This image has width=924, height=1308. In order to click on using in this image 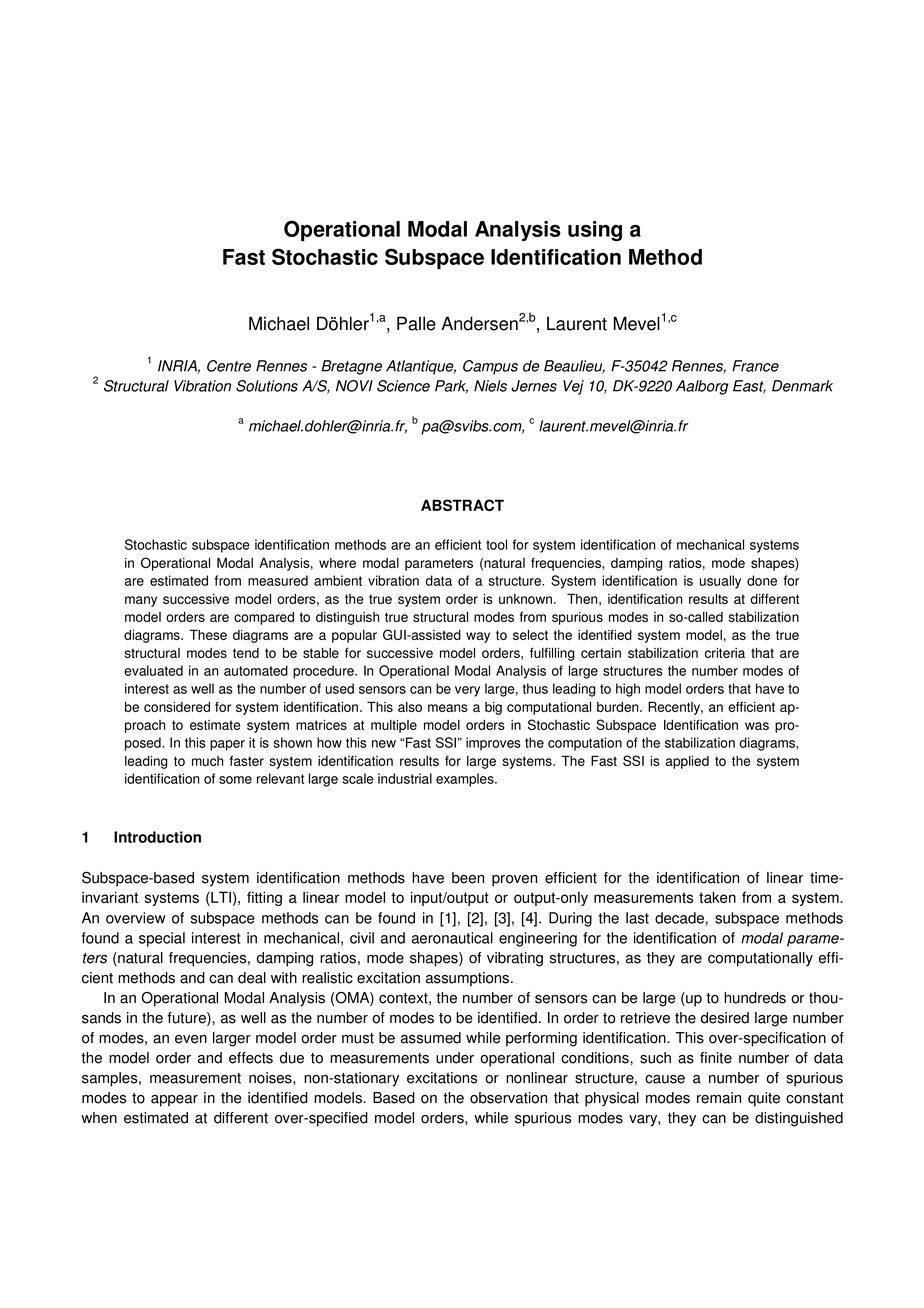, I will do `click(595, 231)`.
